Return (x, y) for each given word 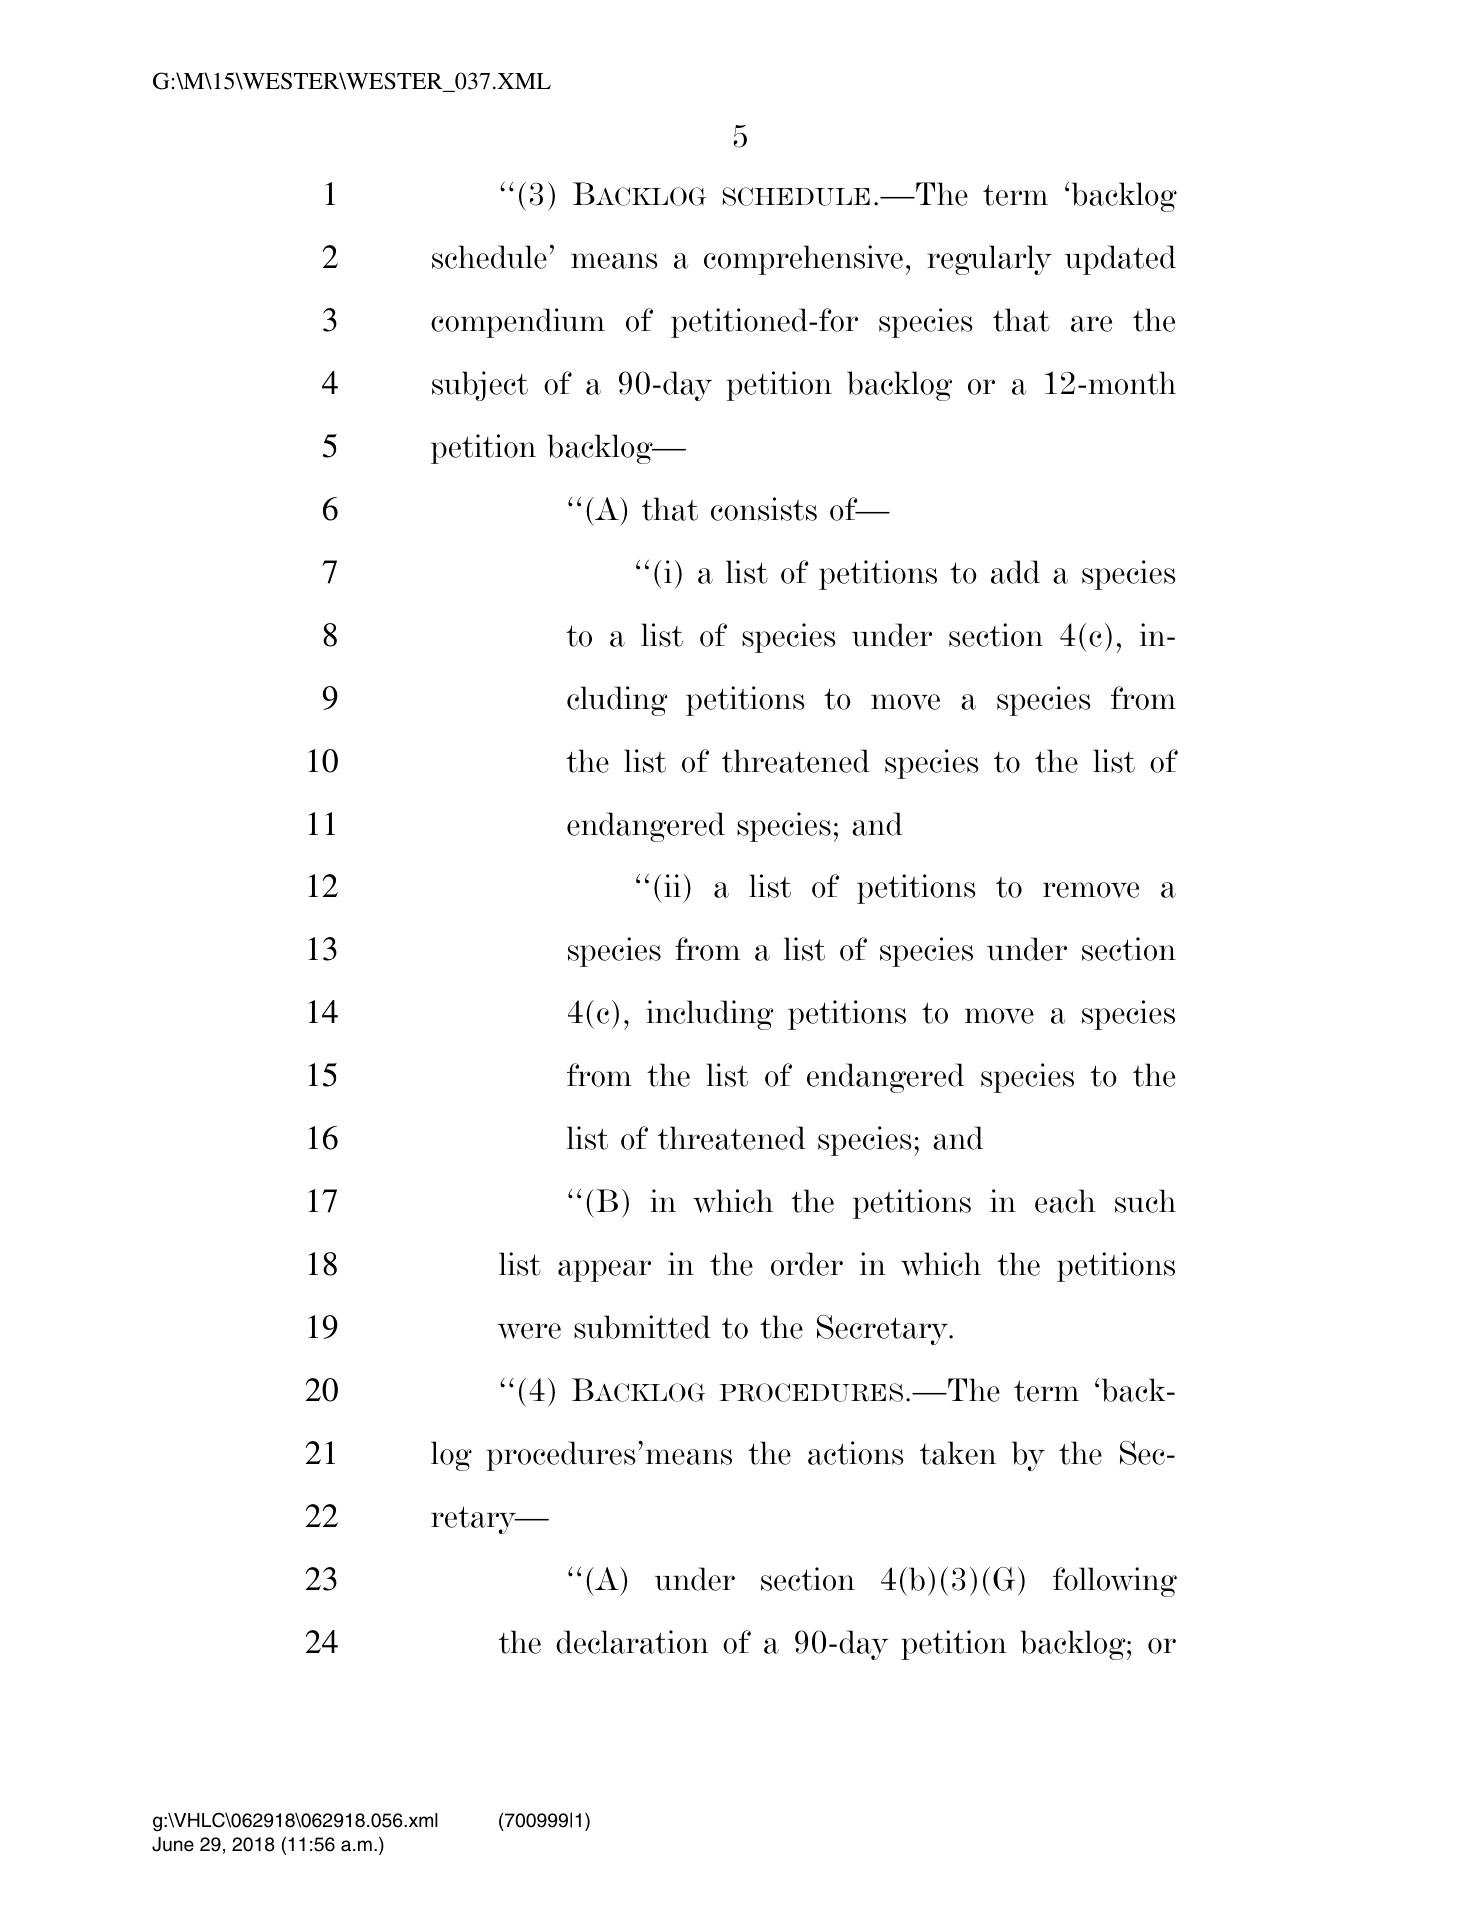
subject (480, 386)
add (1015, 572)
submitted (642, 1327)
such (1145, 1201)
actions (856, 1453)
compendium (518, 323)
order (807, 1264)
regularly (989, 260)
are (1091, 324)
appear (604, 1271)
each (1065, 1201)
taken (958, 1453)
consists (764, 509)
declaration (632, 1642)
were (529, 1331)
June (173, 1844)
